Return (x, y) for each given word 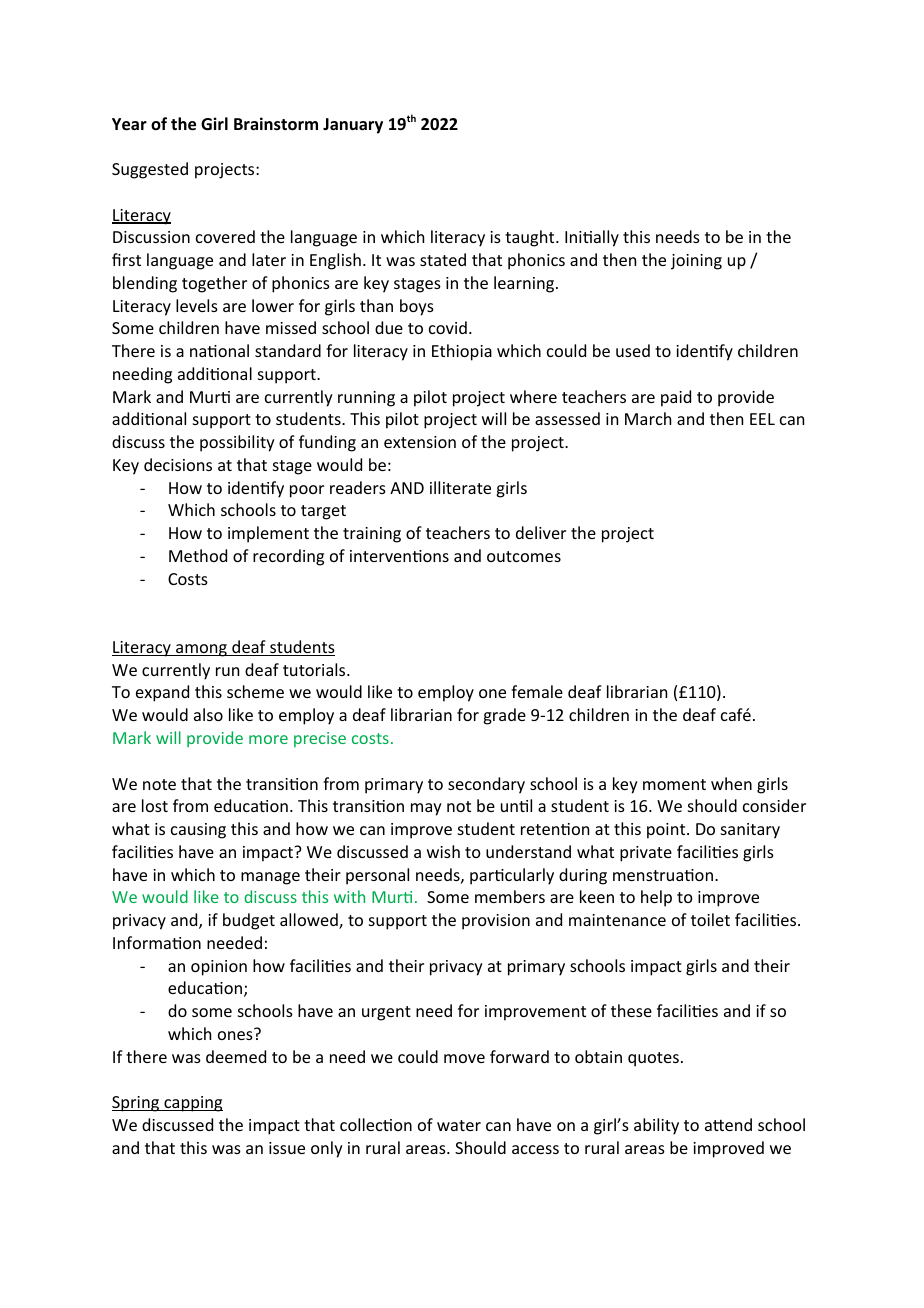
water (459, 1125)
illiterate (460, 487)
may (426, 809)
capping (192, 1104)
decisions (178, 464)
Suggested (150, 170)
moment (674, 784)
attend (728, 1124)
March (648, 418)
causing (198, 831)
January (353, 126)
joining (696, 262)
